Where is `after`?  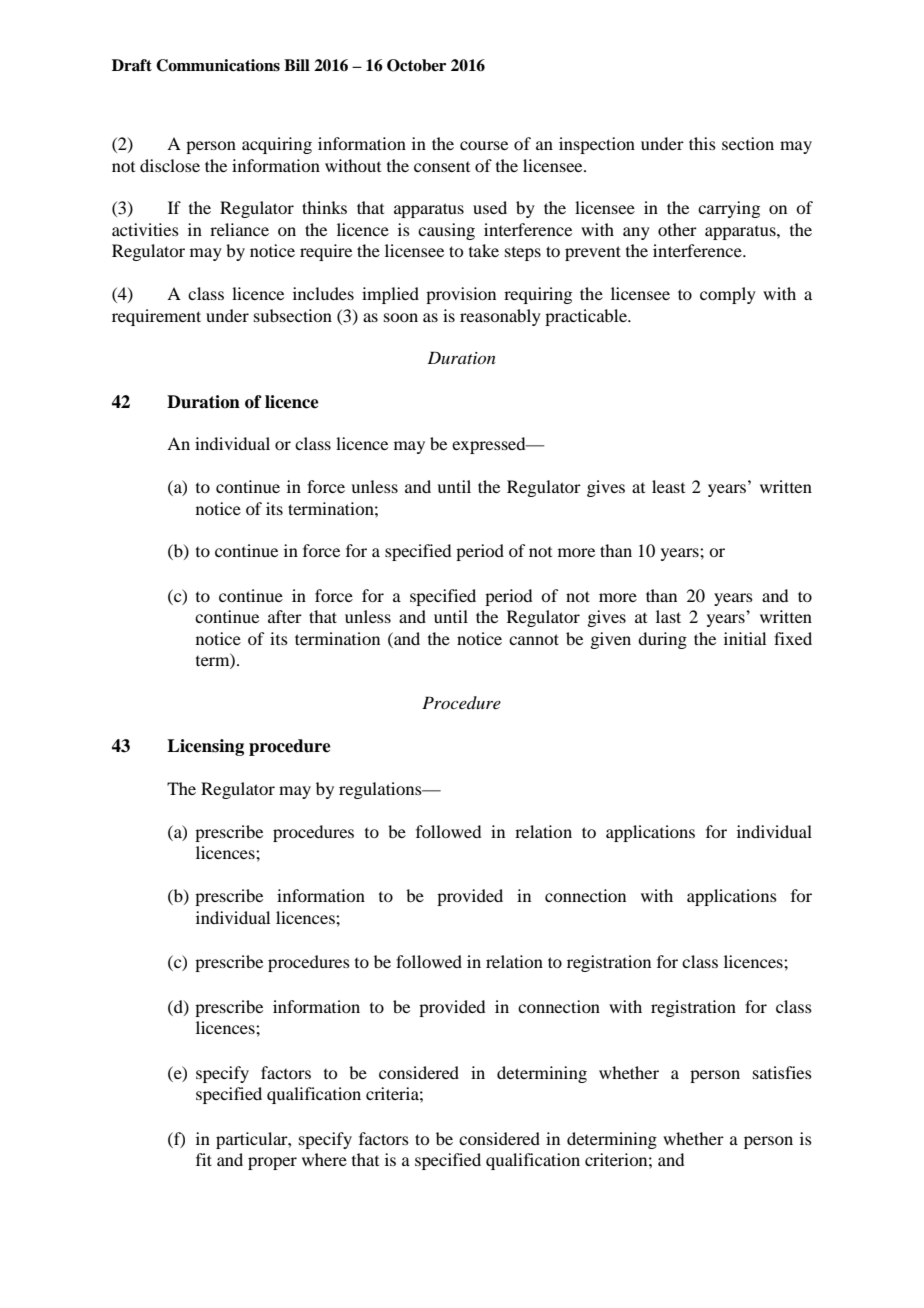 after is located at coordinates (285, 616).
